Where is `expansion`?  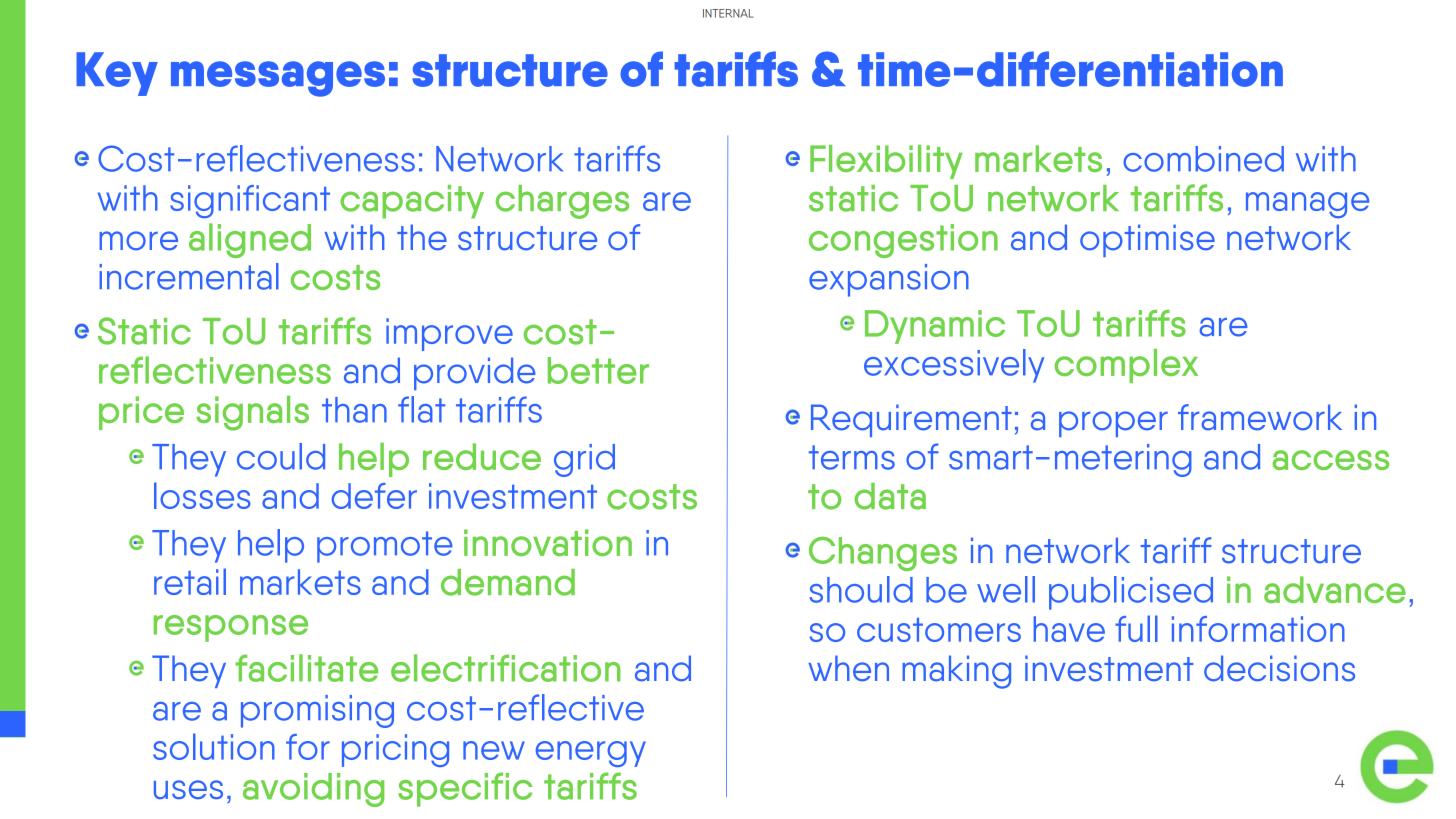 expansion is located at coordinates (889, 280).
